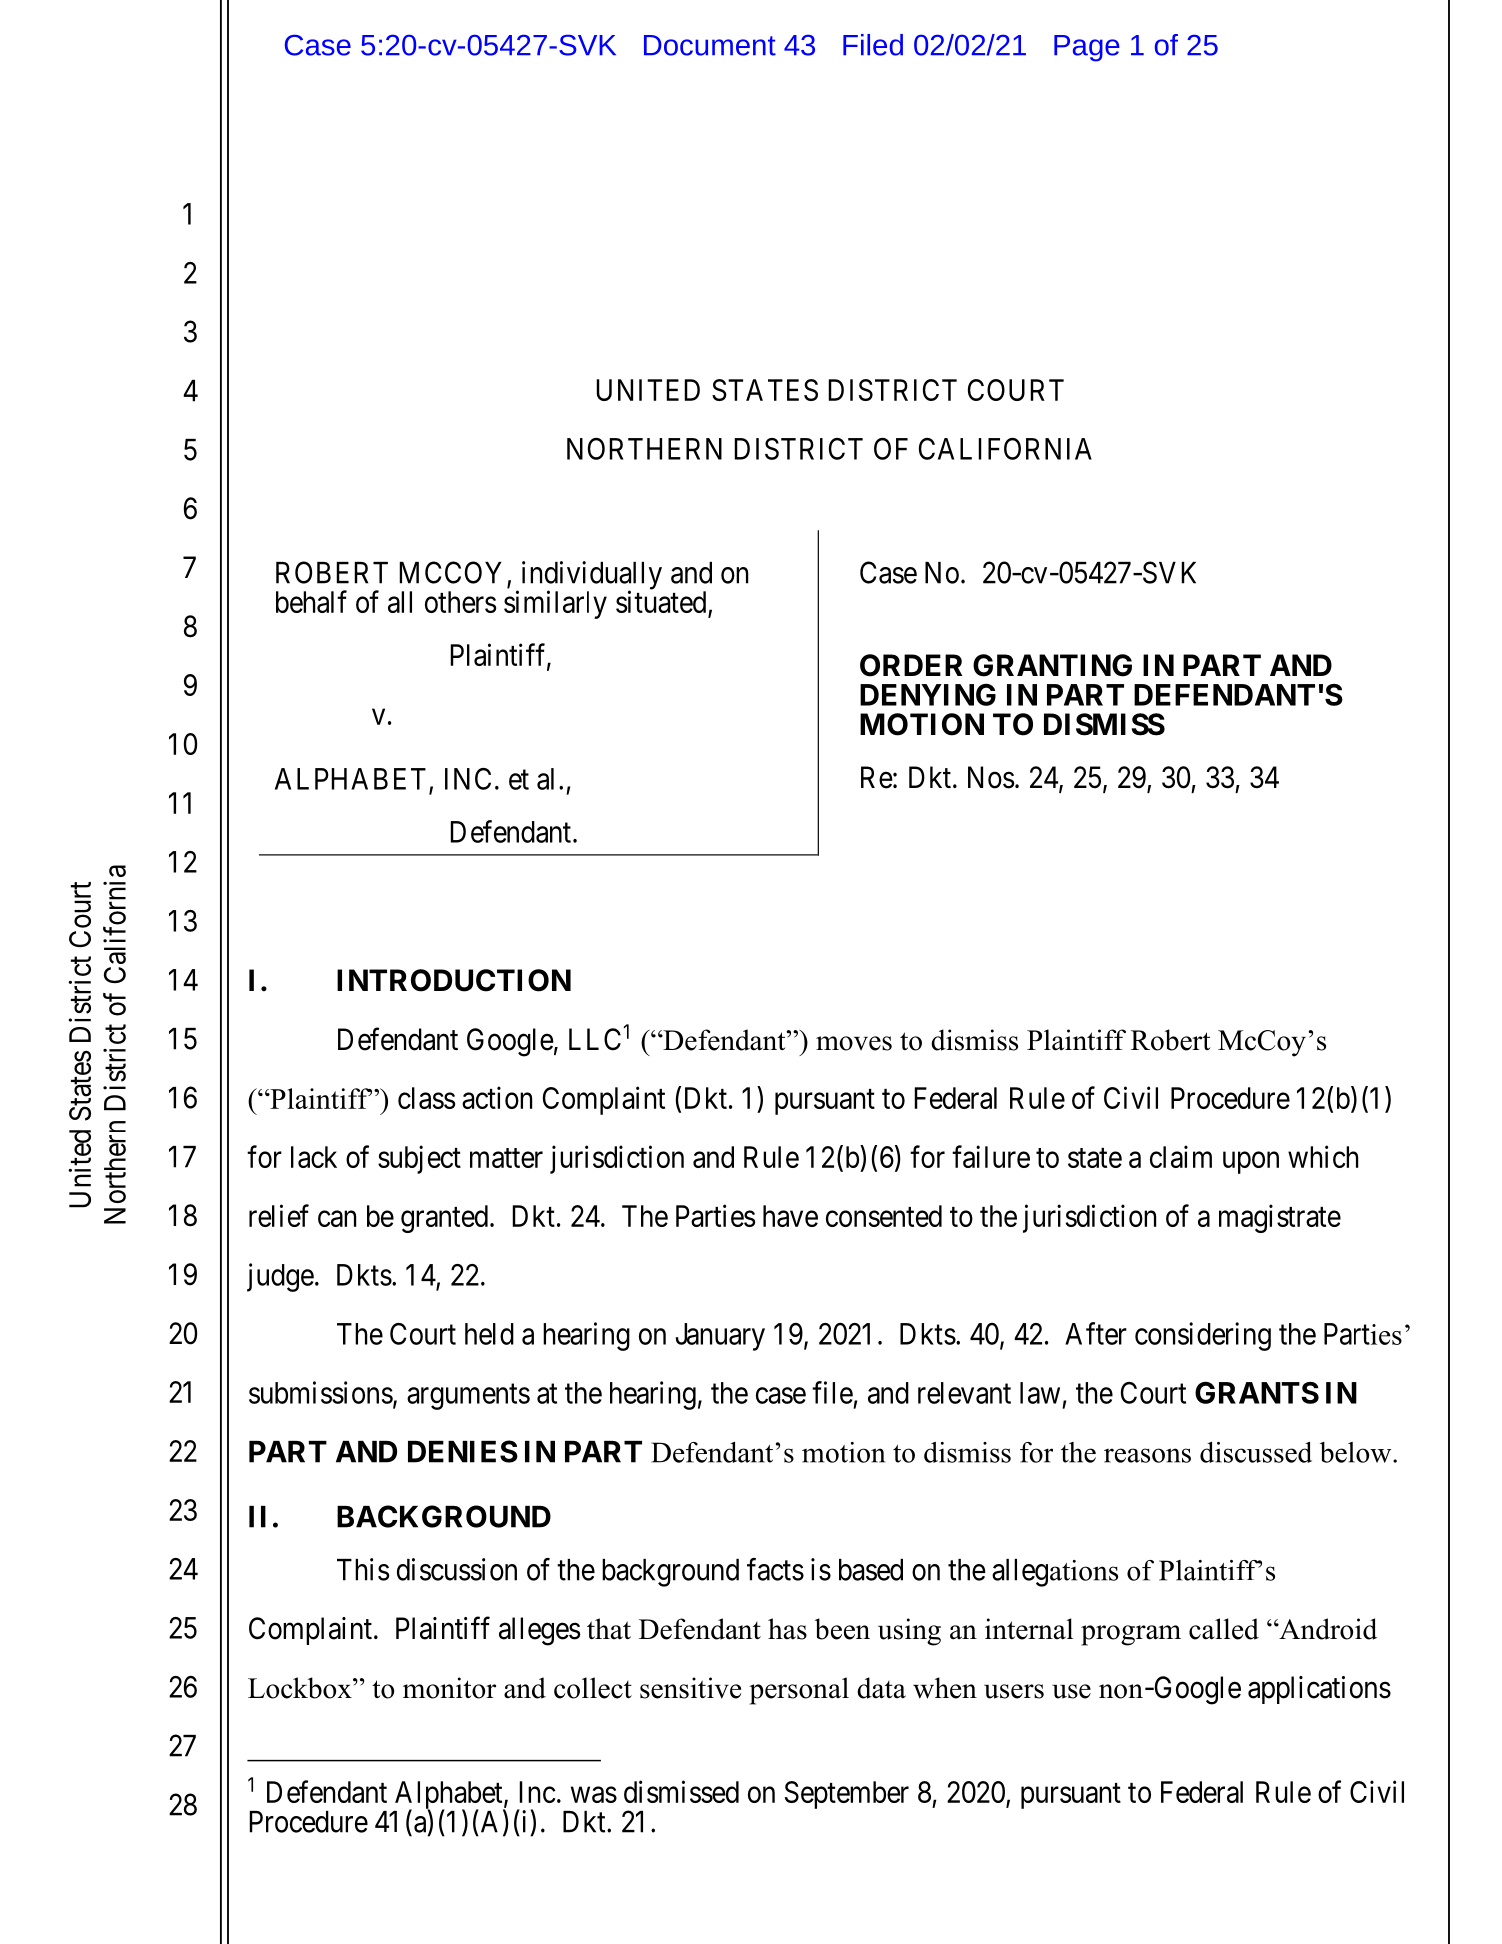 This screenshot has height=1944, width=1502. I want to click on GRANTING, so click(1052, 665).
